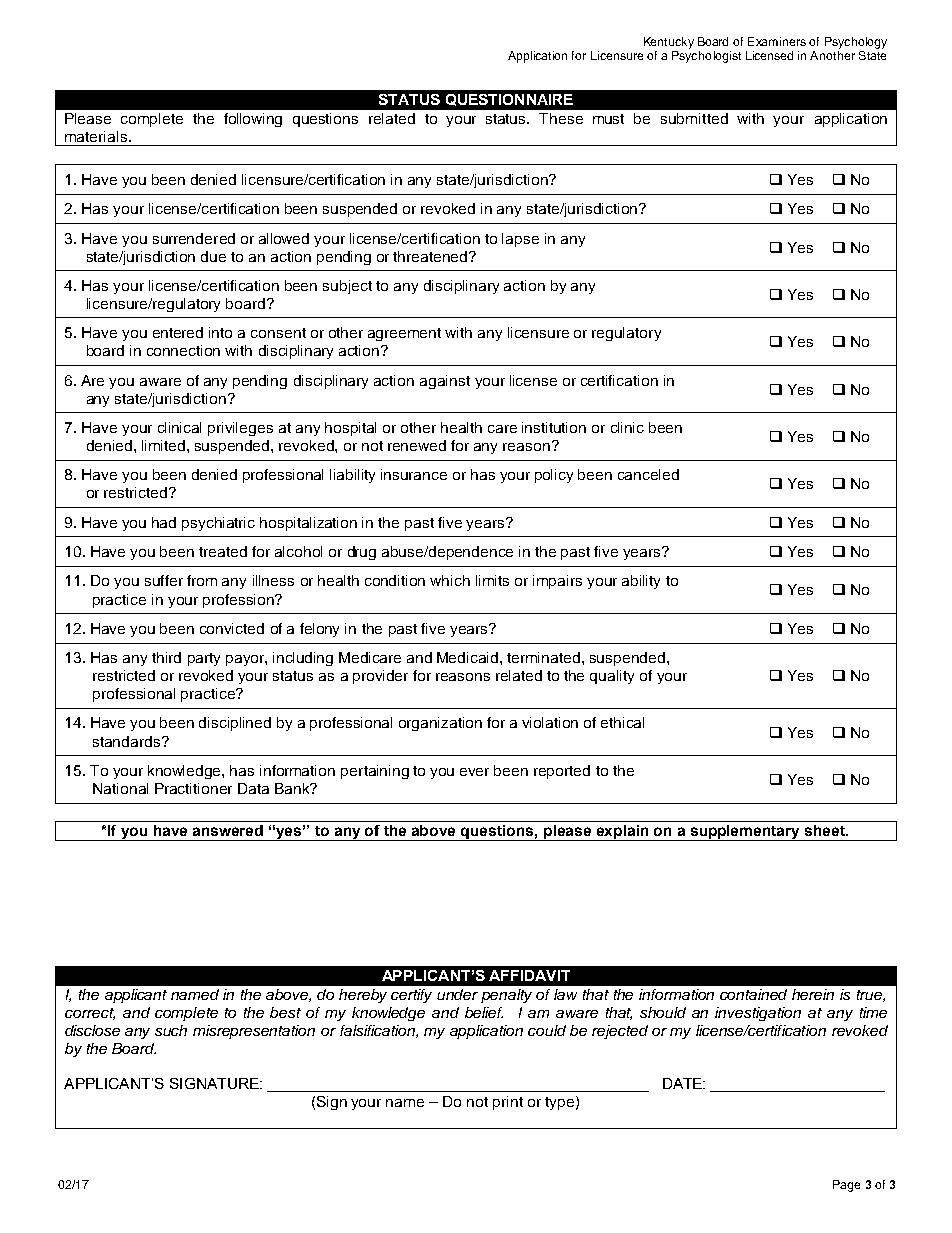  Describe the element at coordinates (509, 100) in the screenshot. I see `QUESTIONNAIRE` at that location.
